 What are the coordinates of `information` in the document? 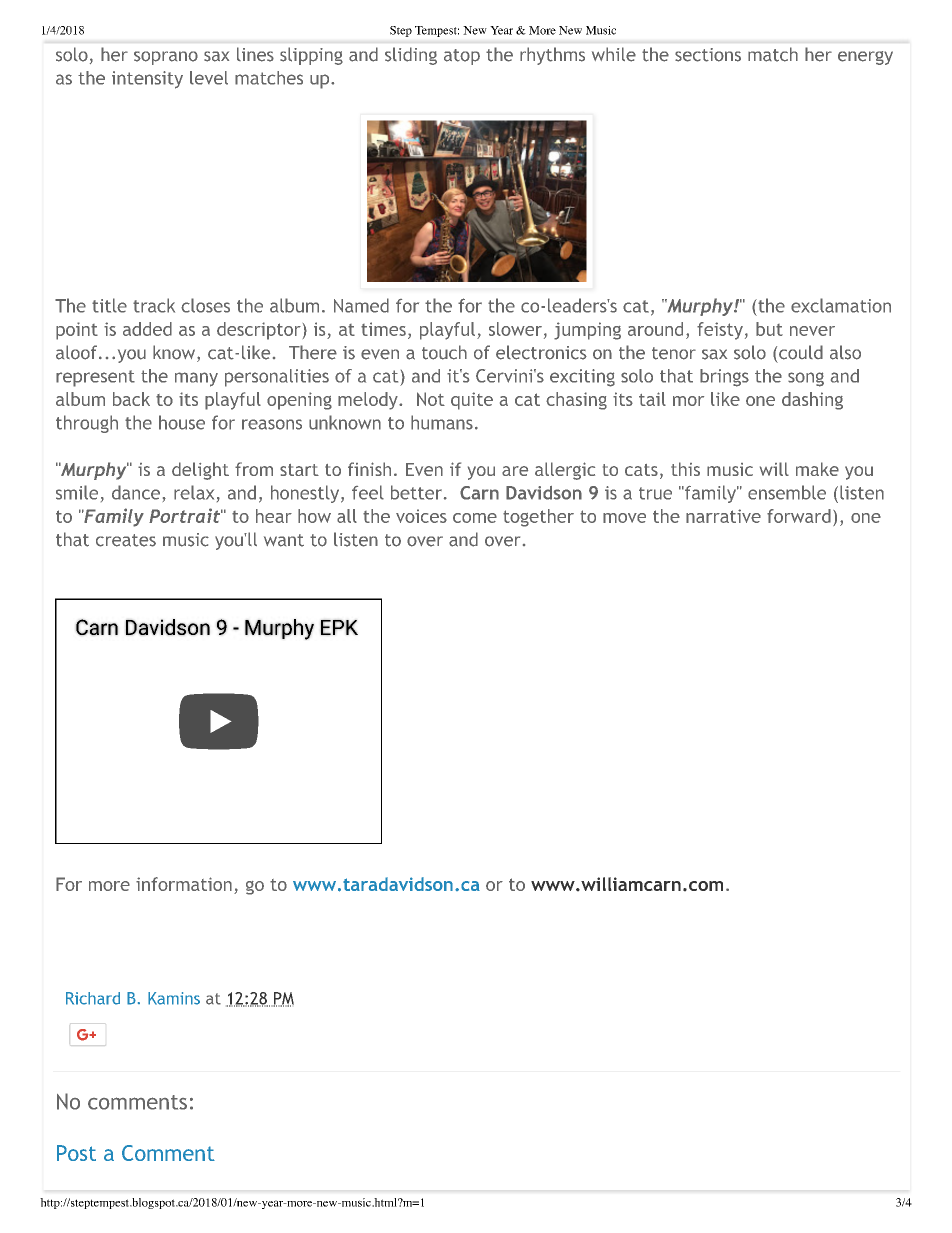 It's located at (184, 884).
